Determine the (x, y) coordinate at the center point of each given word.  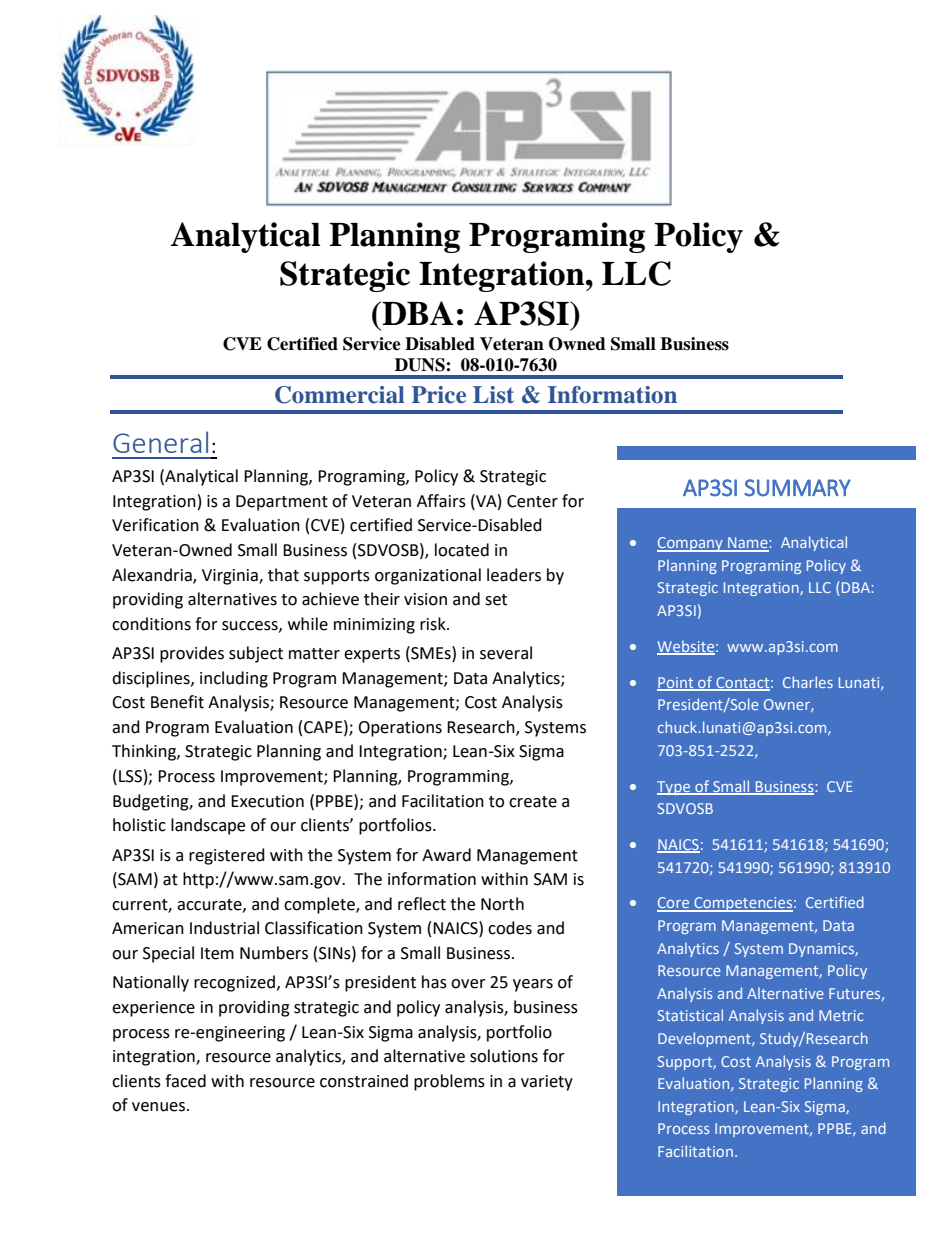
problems (449, 1082)
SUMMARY (798, 488)
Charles (808, 682)
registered (227, 856)
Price (439, 395)
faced (185, 1081)
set (496, 600)
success (251, 626)
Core (674, 904)
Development (705, 1039)
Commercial (340, 395)
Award (446, 855)
